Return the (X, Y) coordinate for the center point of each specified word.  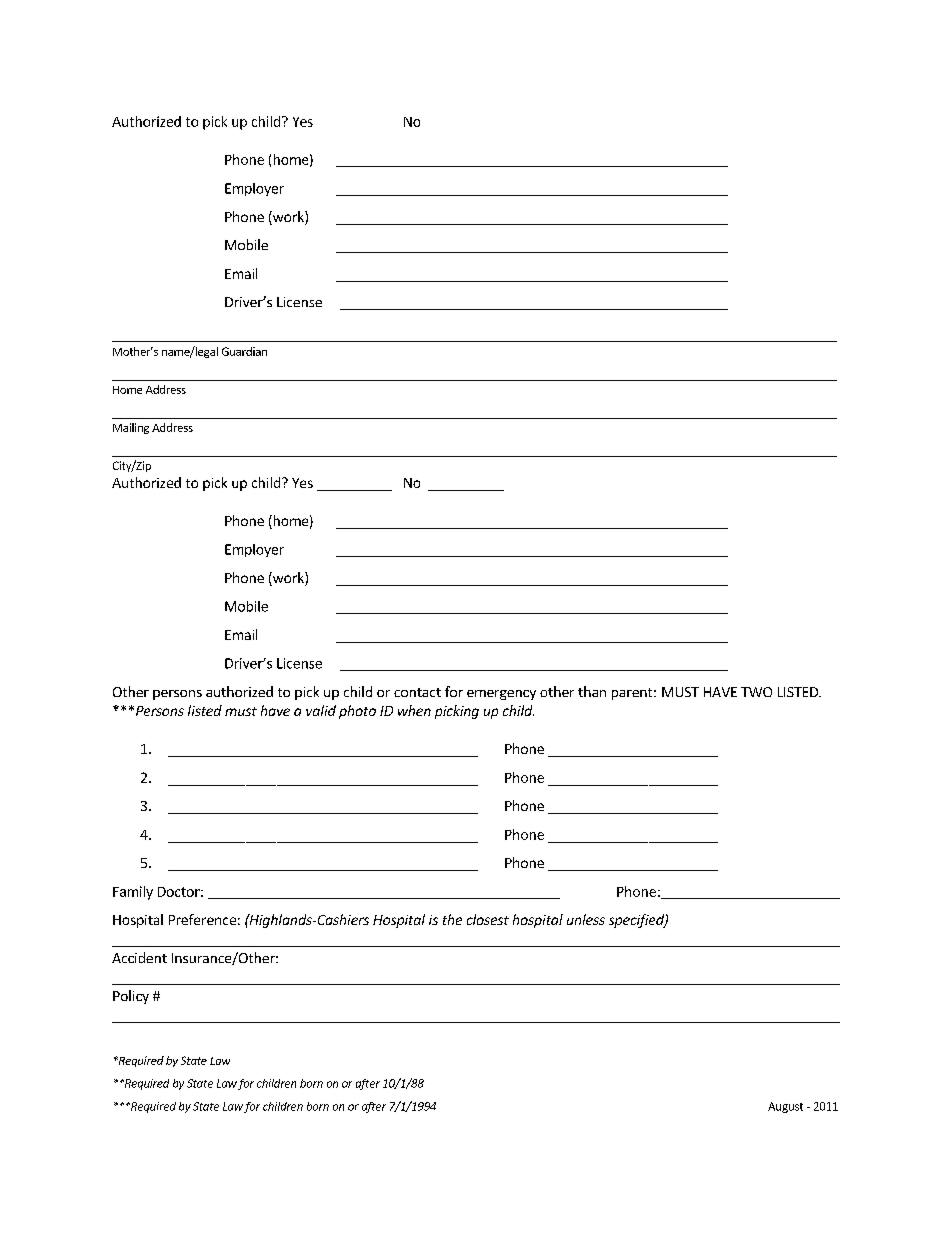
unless (586, 919)
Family (133, 893)
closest (488, 919)
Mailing (131, 428)
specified (637, 921)
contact (417, 692)
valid (321, 710)
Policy (131, 997)
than (592, 691)
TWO (756, 692)
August (785, 1107)
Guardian (244, 351)
